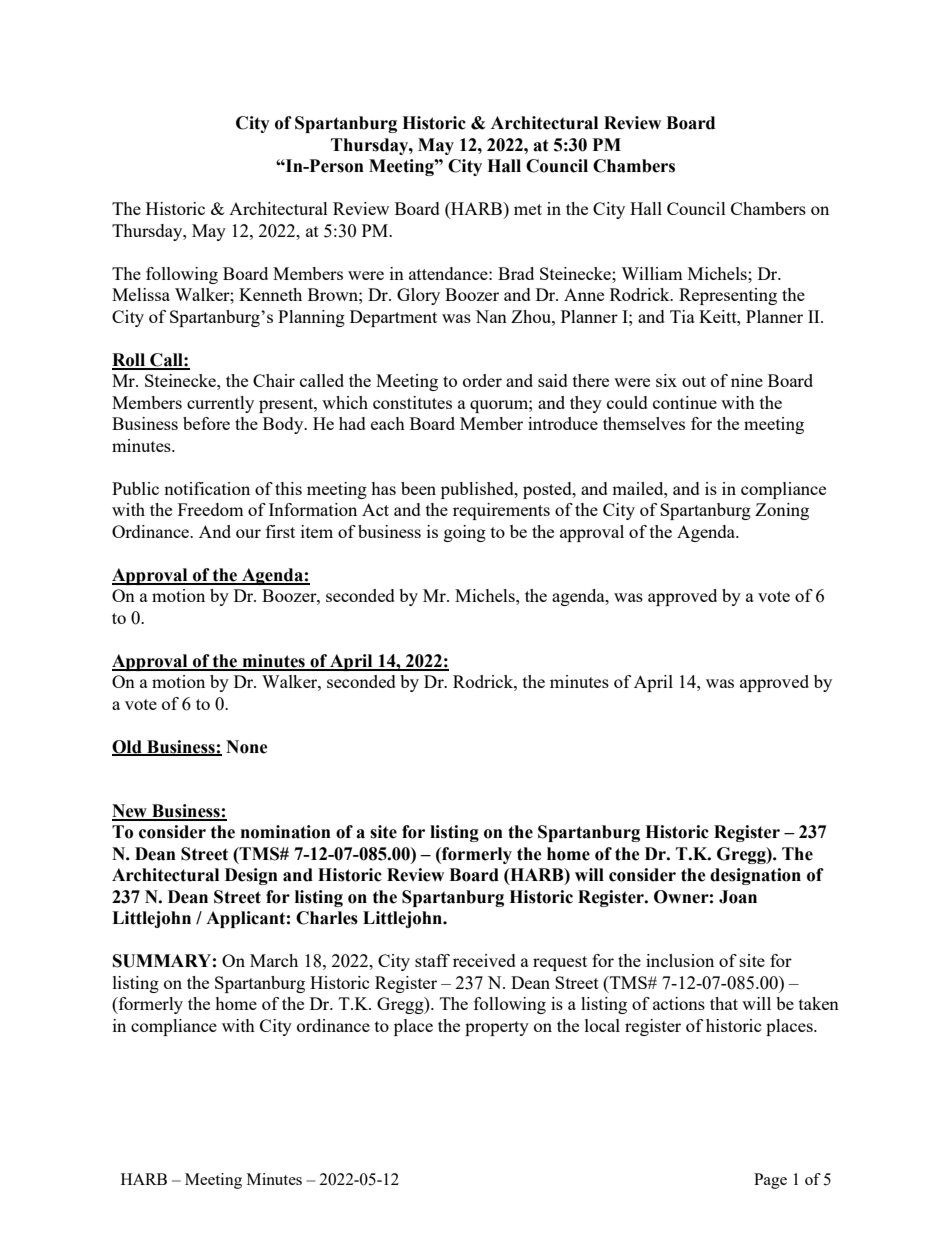 The image size is (952, 1233). I want to click on Page, so click(770, 1181).
